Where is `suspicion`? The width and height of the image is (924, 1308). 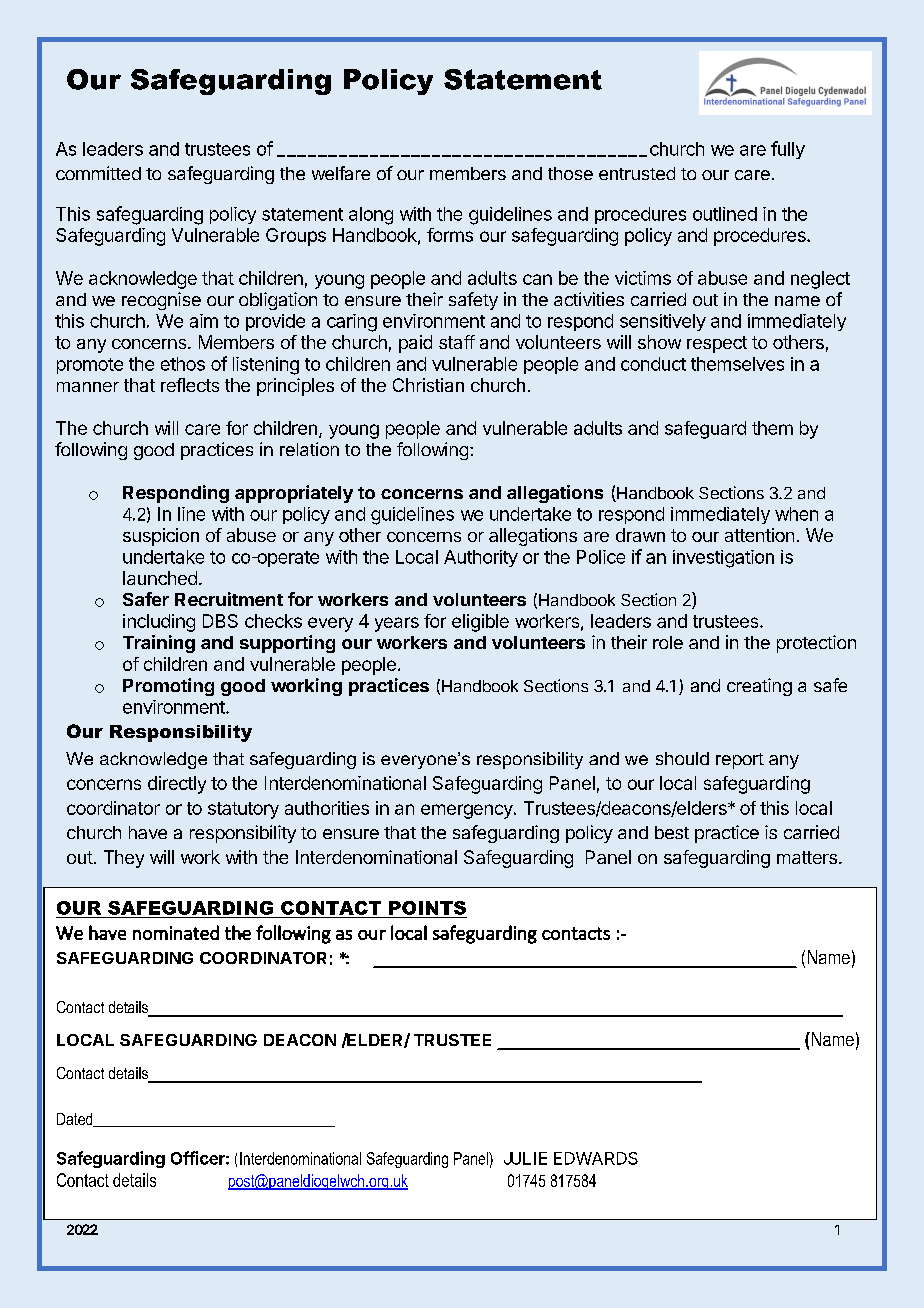
suspicion is located at coordinates (161, 537).
